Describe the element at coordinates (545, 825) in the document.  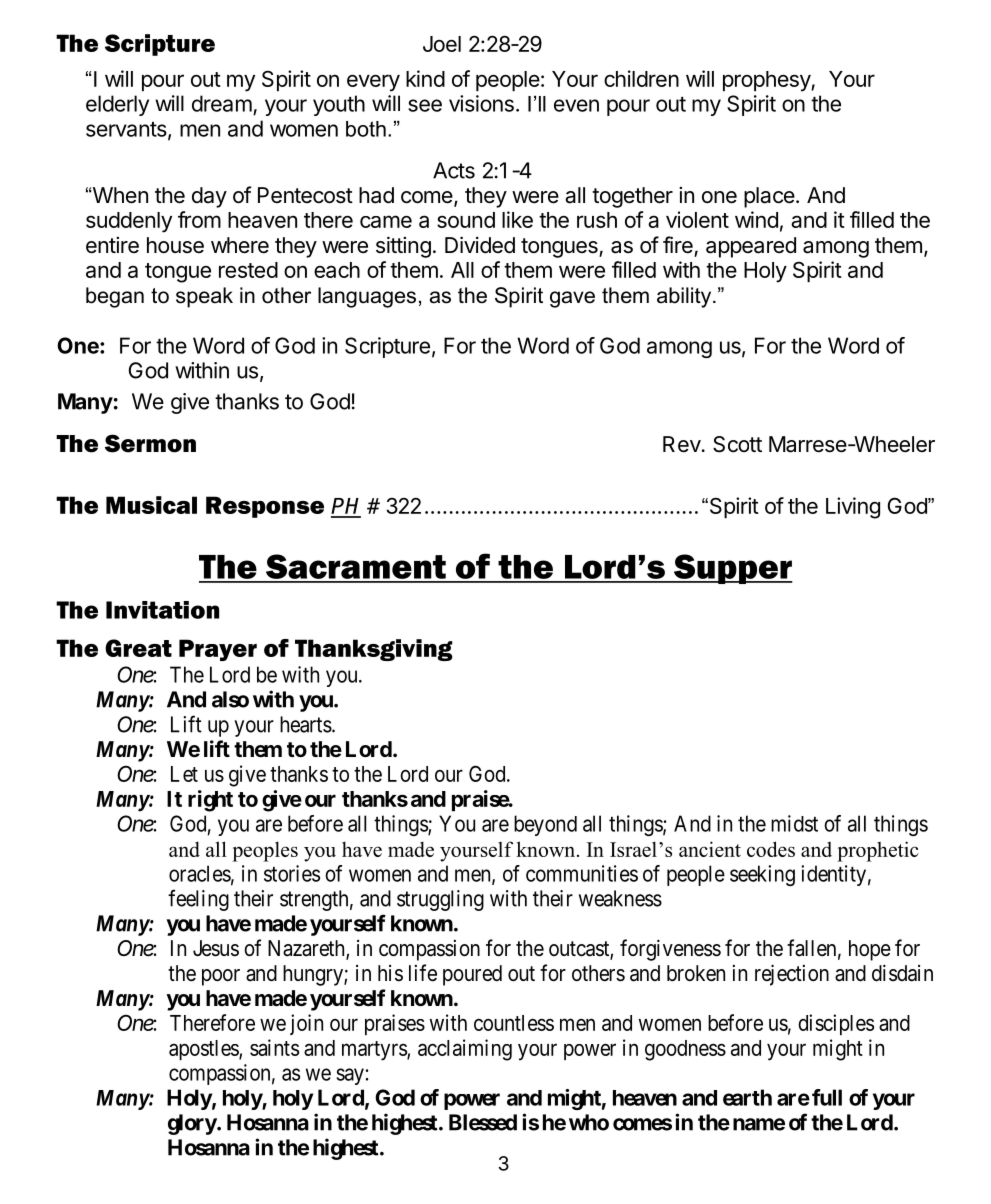
I see `beyond` at that location.
